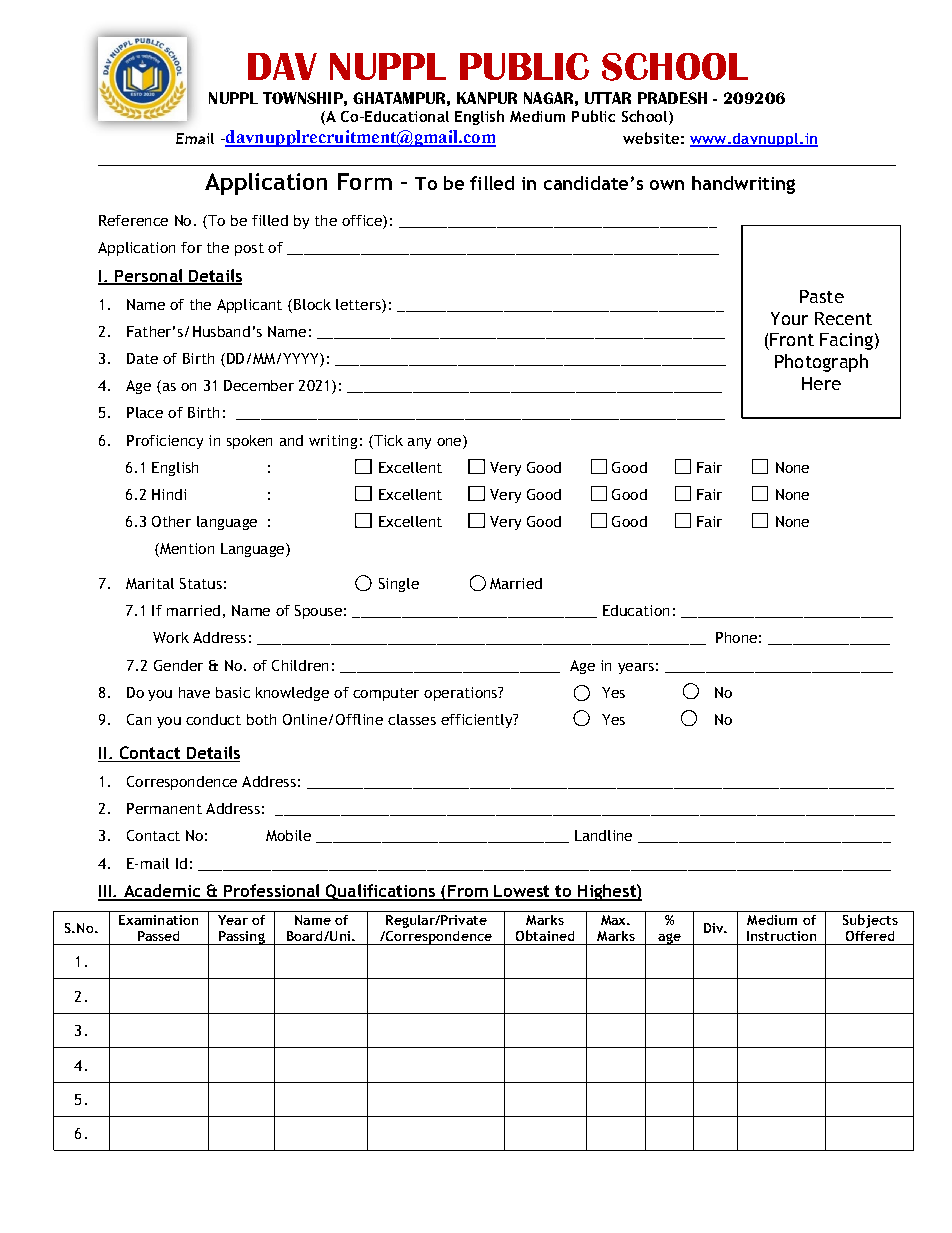 Image resolution: width=952 pixels, height=1233 pixels. I want to click on Form, so click(365, 181).
